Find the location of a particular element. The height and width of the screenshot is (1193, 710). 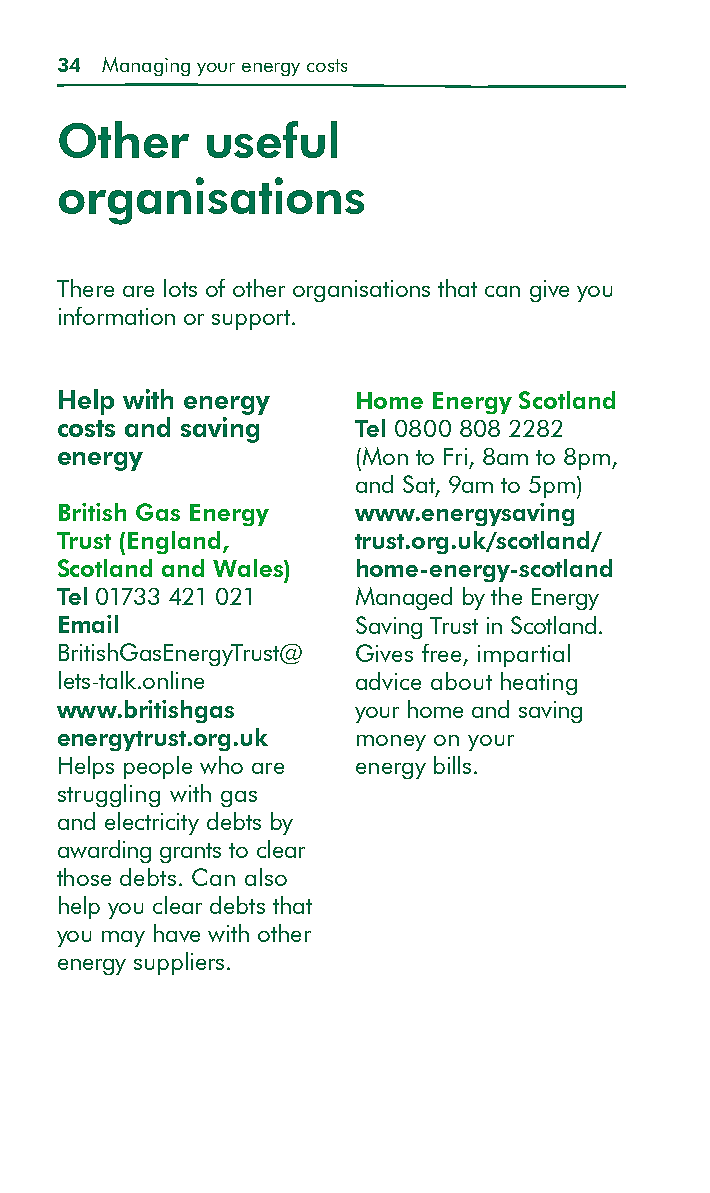

useful is located at coordinates (272, 139).
